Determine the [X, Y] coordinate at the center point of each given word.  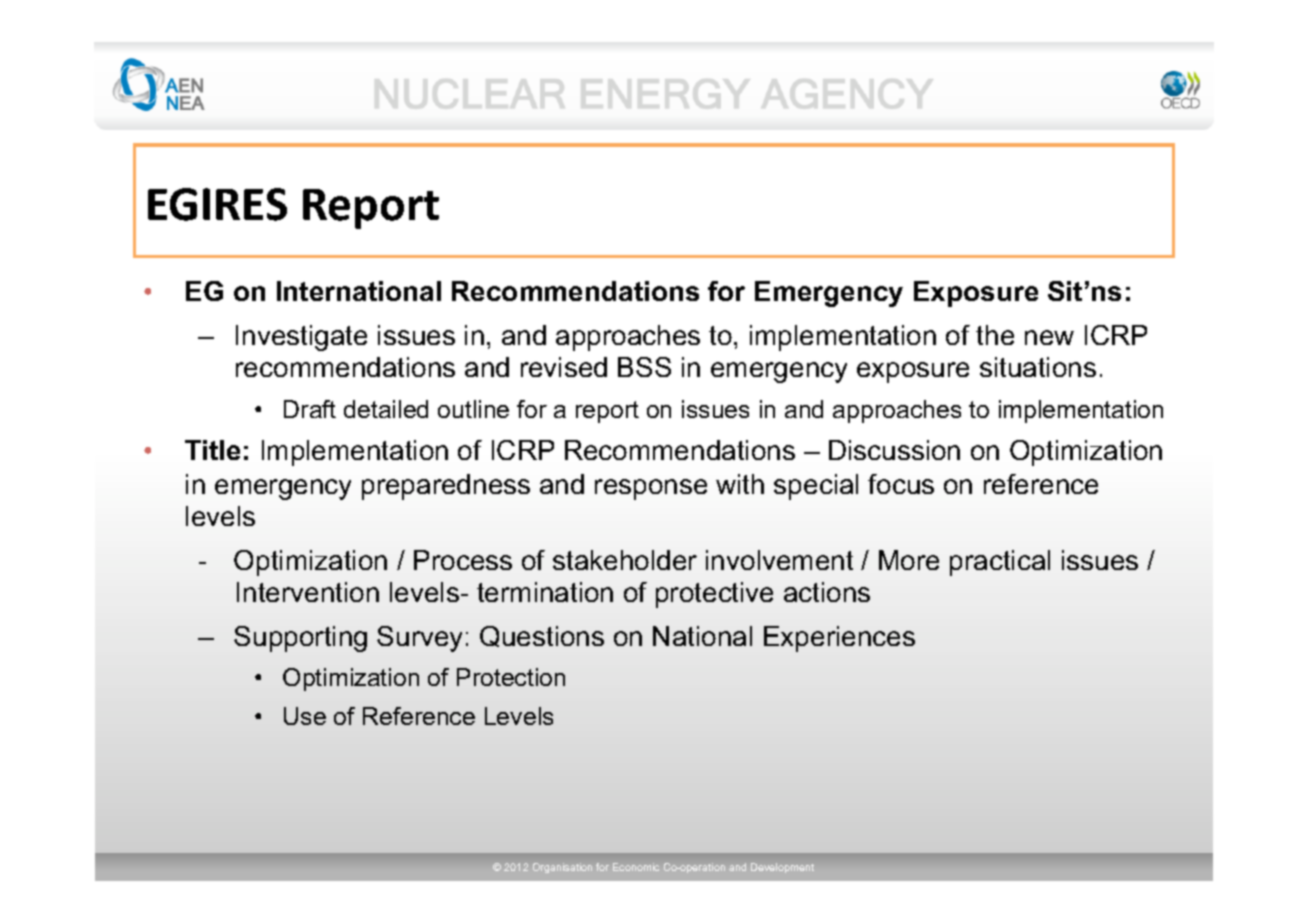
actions [827, 592]
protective [714, 595]
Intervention [308, 592]
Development [782, 868]
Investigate [301, 338]
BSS [644, 367]
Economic [636, 867]
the [995, 335]
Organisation [562, 868]
